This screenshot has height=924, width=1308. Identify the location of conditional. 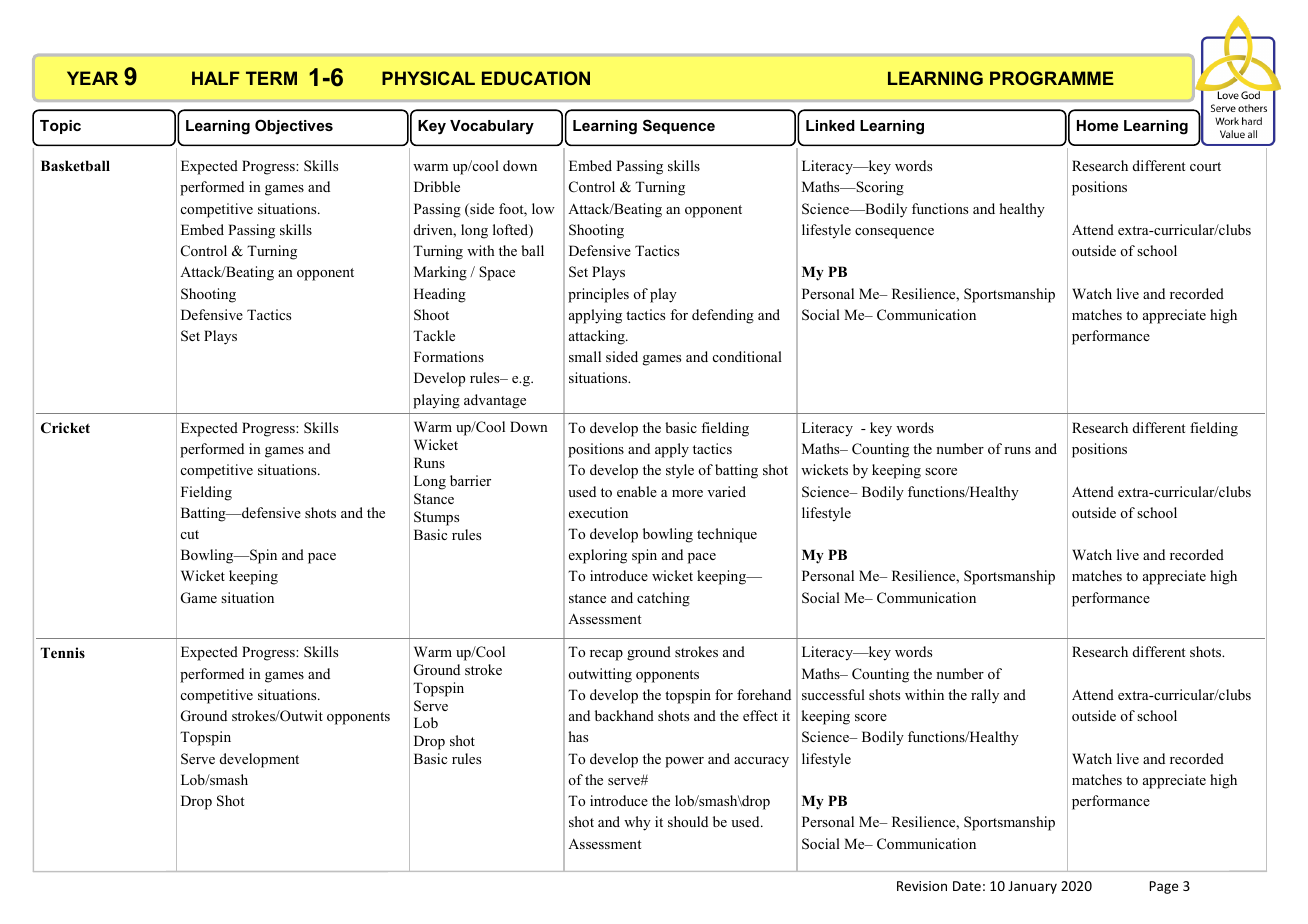
(747, 356).
